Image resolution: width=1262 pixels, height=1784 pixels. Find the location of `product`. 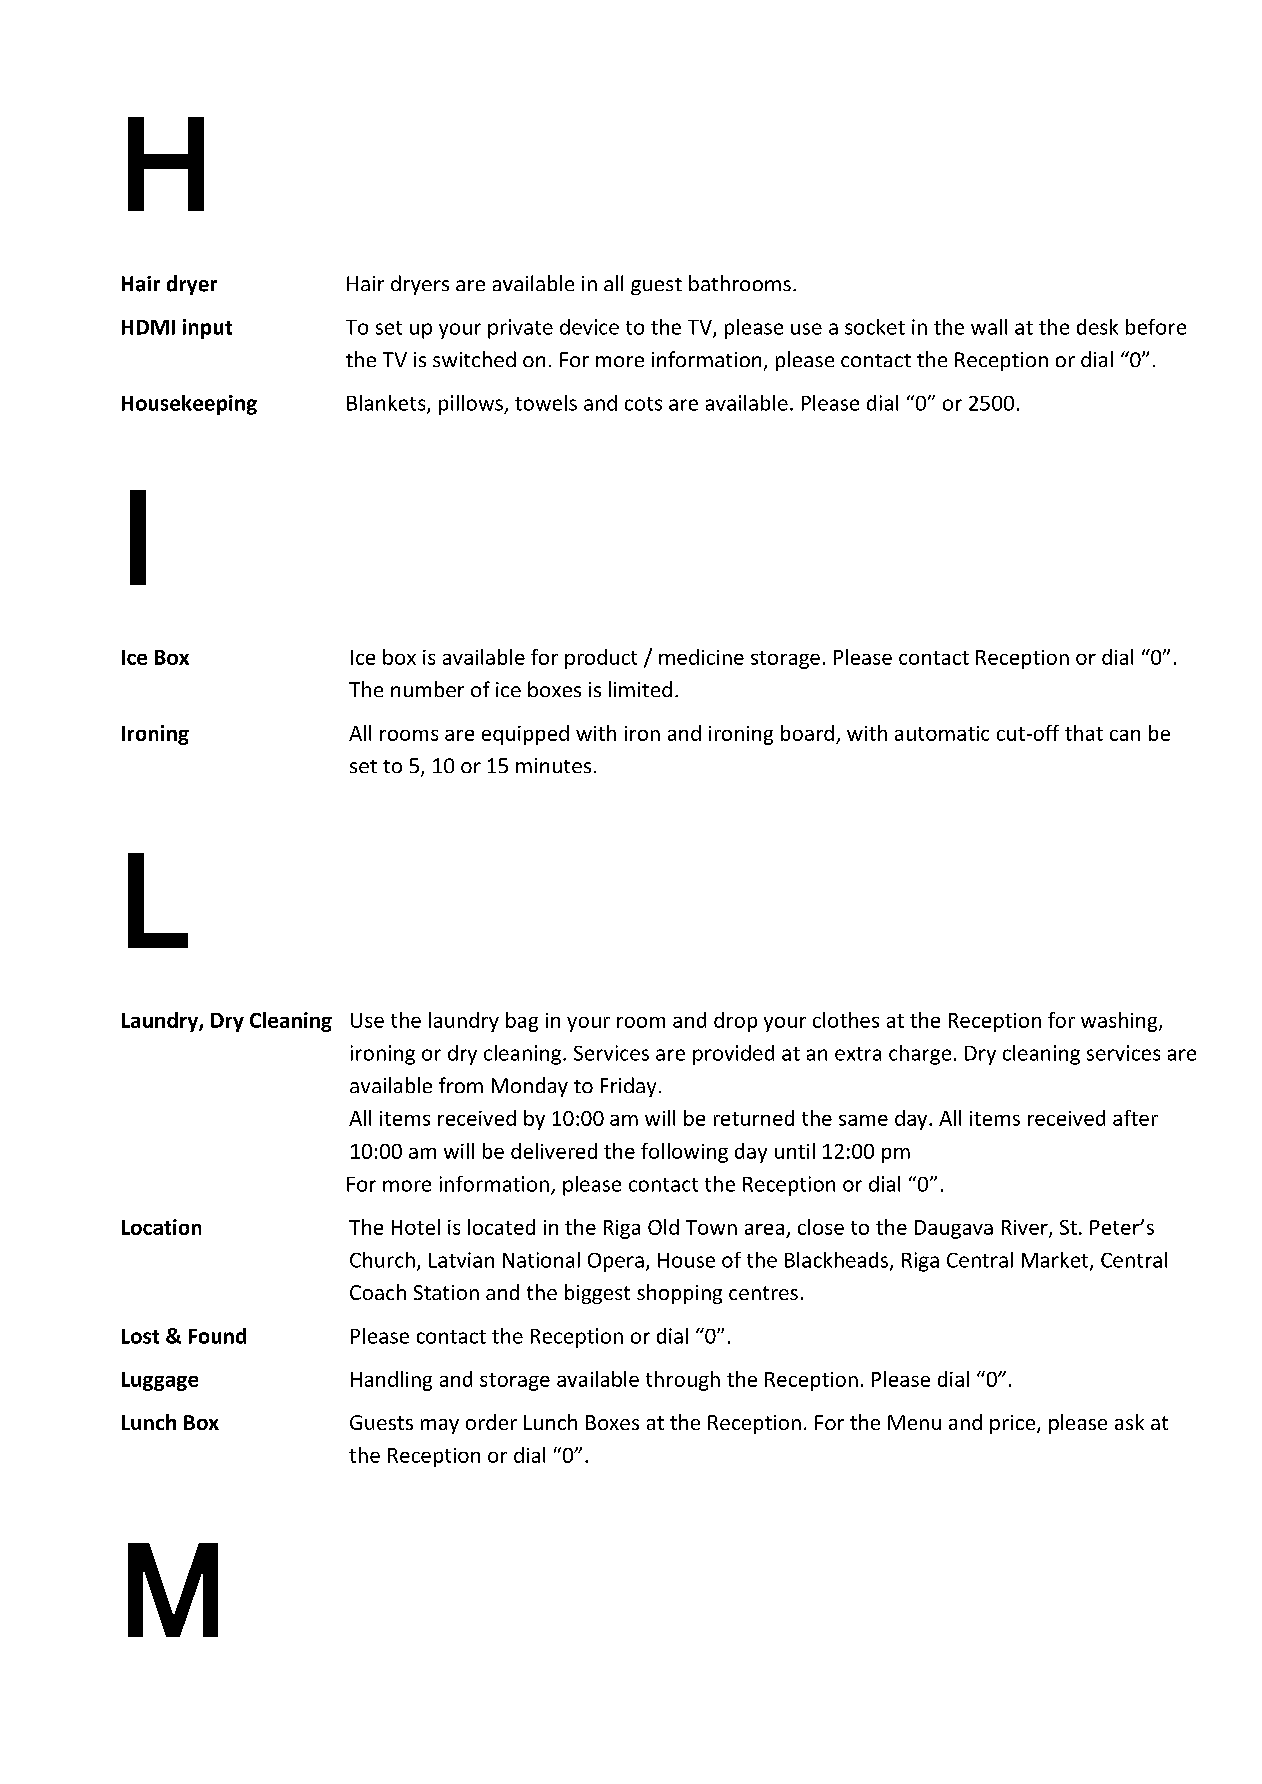

product is located at coordinates (601, 659).
